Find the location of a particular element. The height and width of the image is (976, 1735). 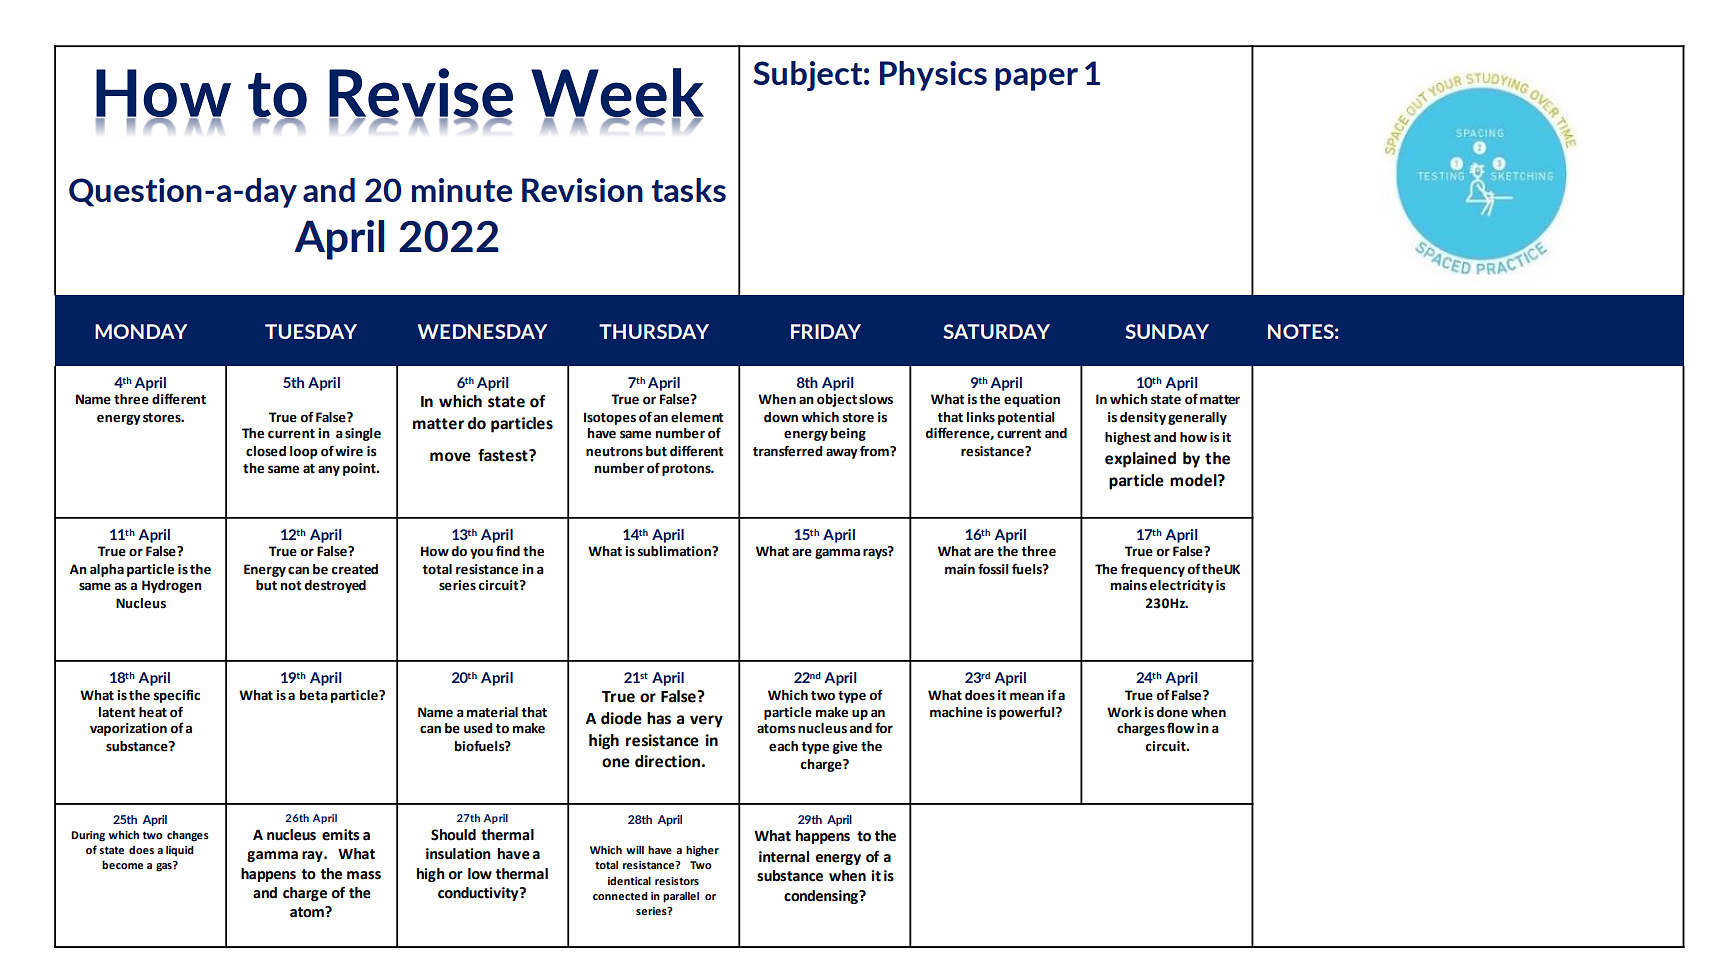

closed is located at coordinates (266, 451).
